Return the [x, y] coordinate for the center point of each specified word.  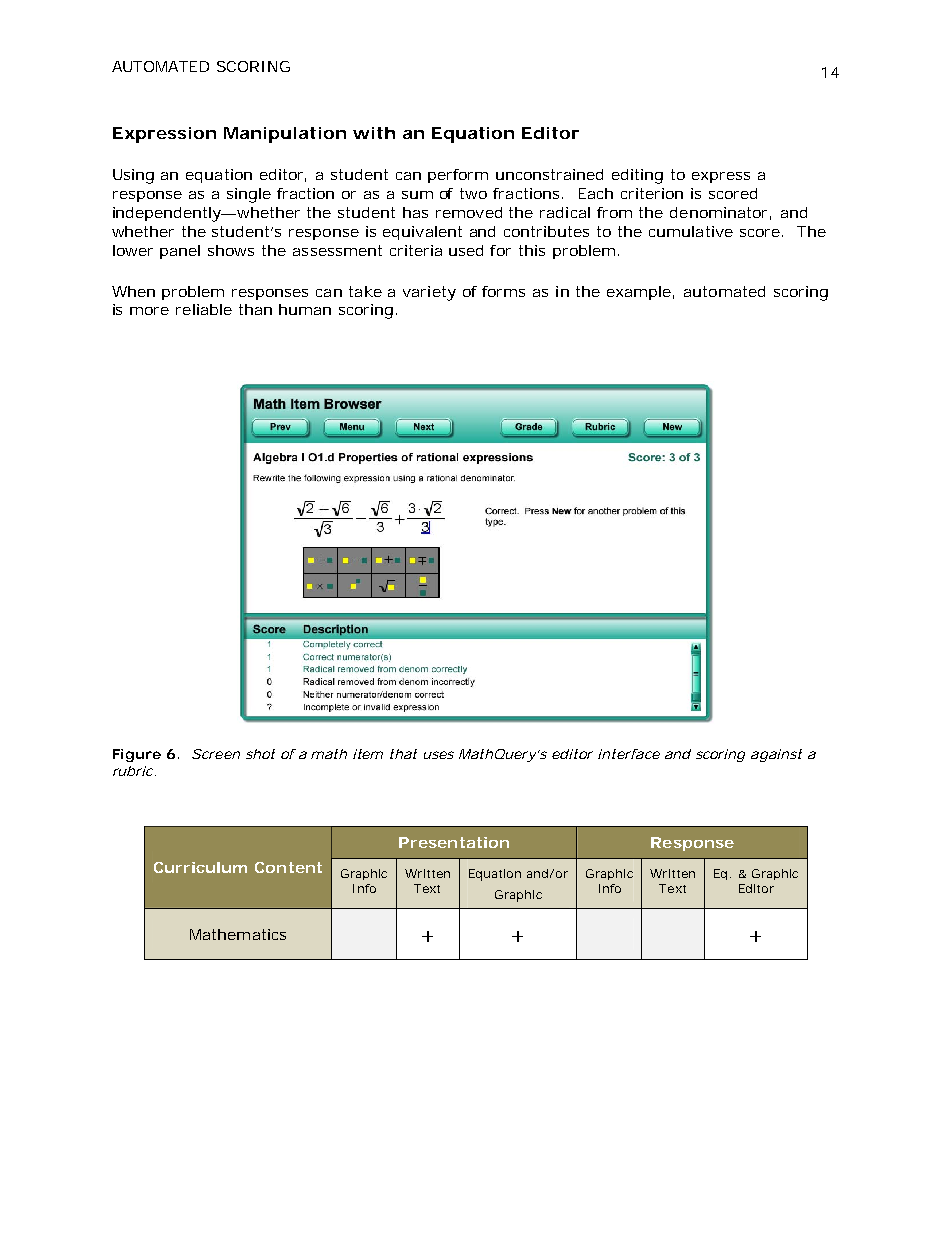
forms [503, 291]
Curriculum [200, 867]
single [249, 195]
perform [458, 176]
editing [637, 176]
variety [429, 293]
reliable [204, 309]
